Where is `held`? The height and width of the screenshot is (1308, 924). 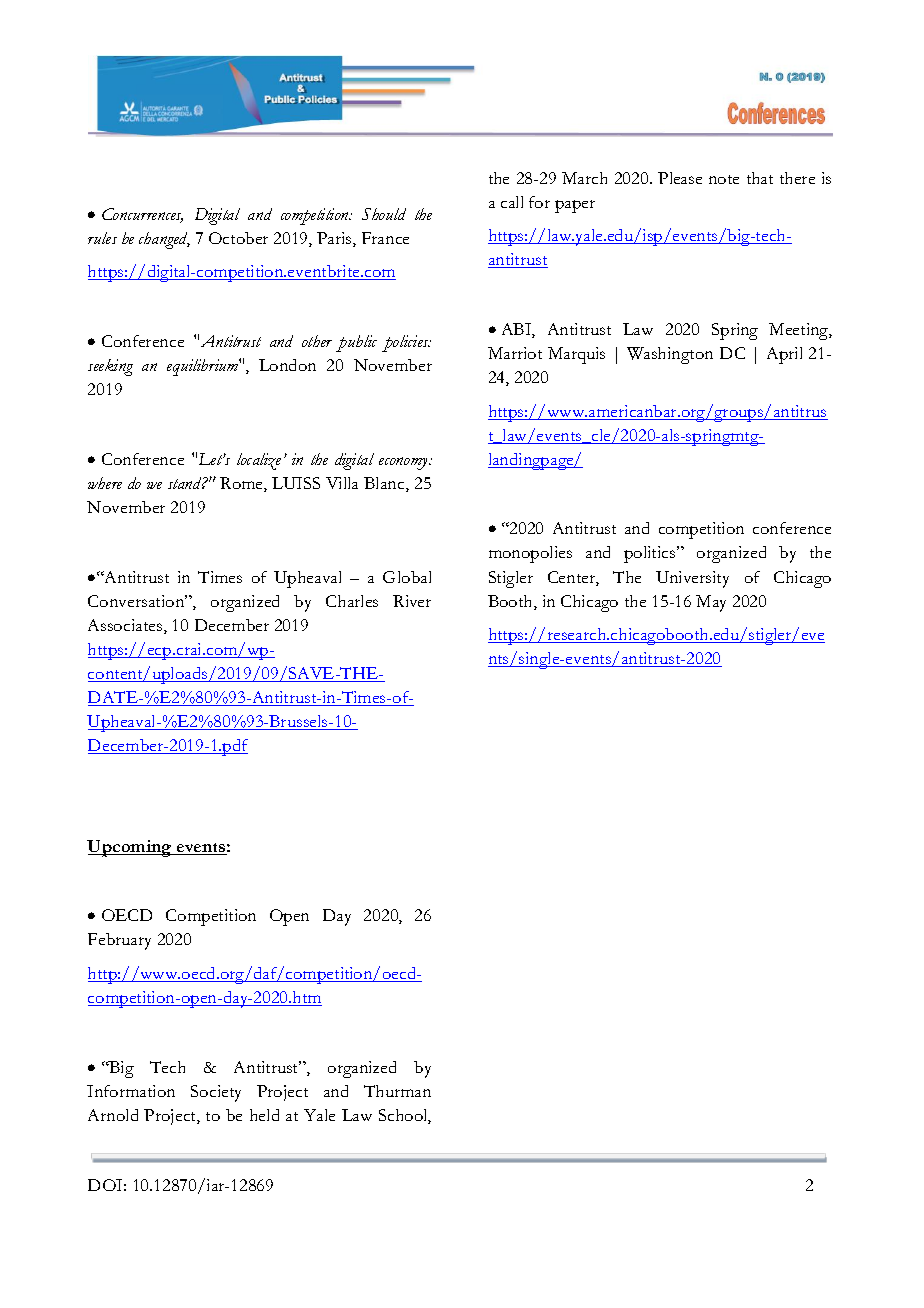
held is located at coordinates (264, 1115).
